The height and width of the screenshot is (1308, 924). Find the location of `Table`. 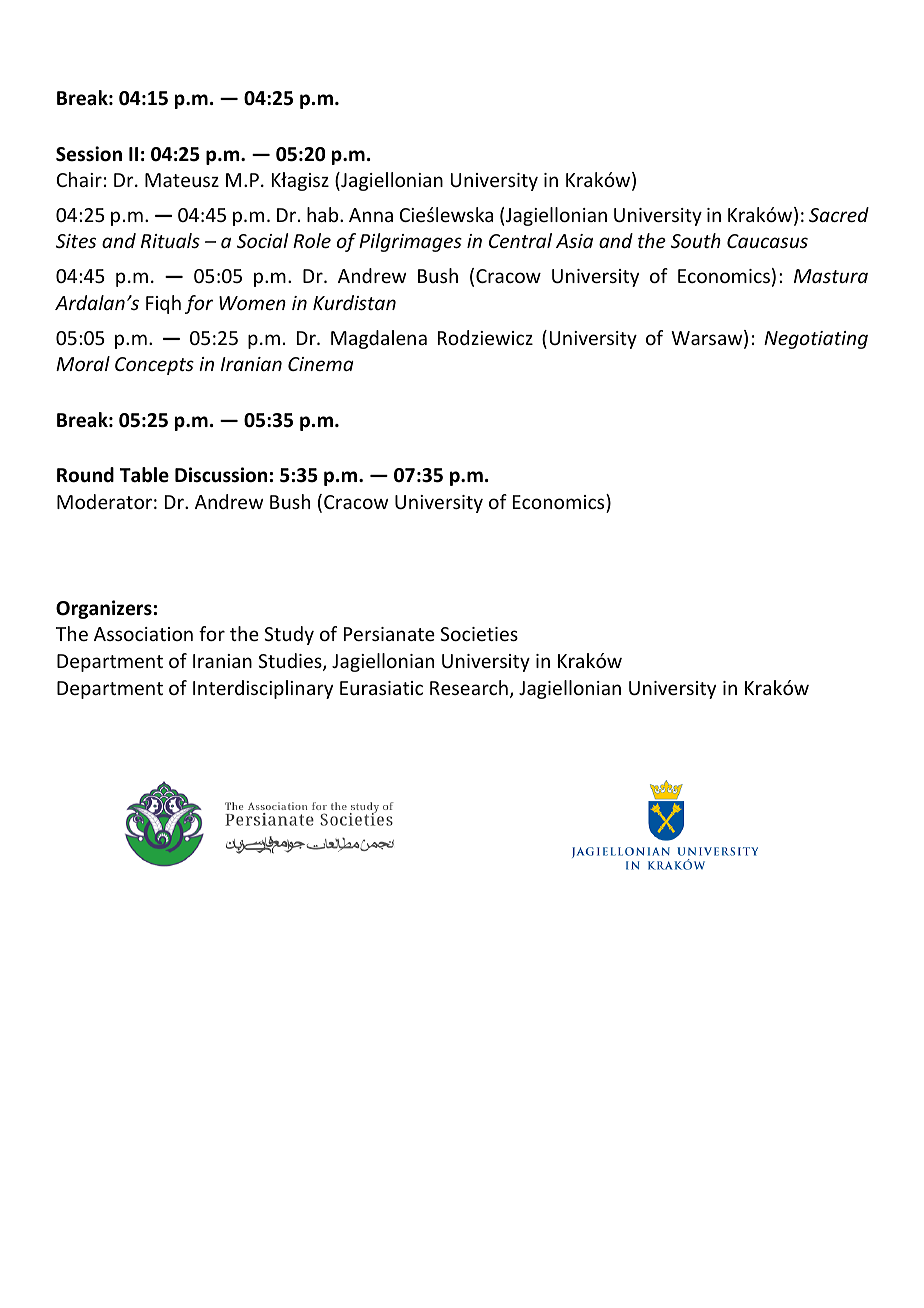

Table is located at coordinates (144, 475).
